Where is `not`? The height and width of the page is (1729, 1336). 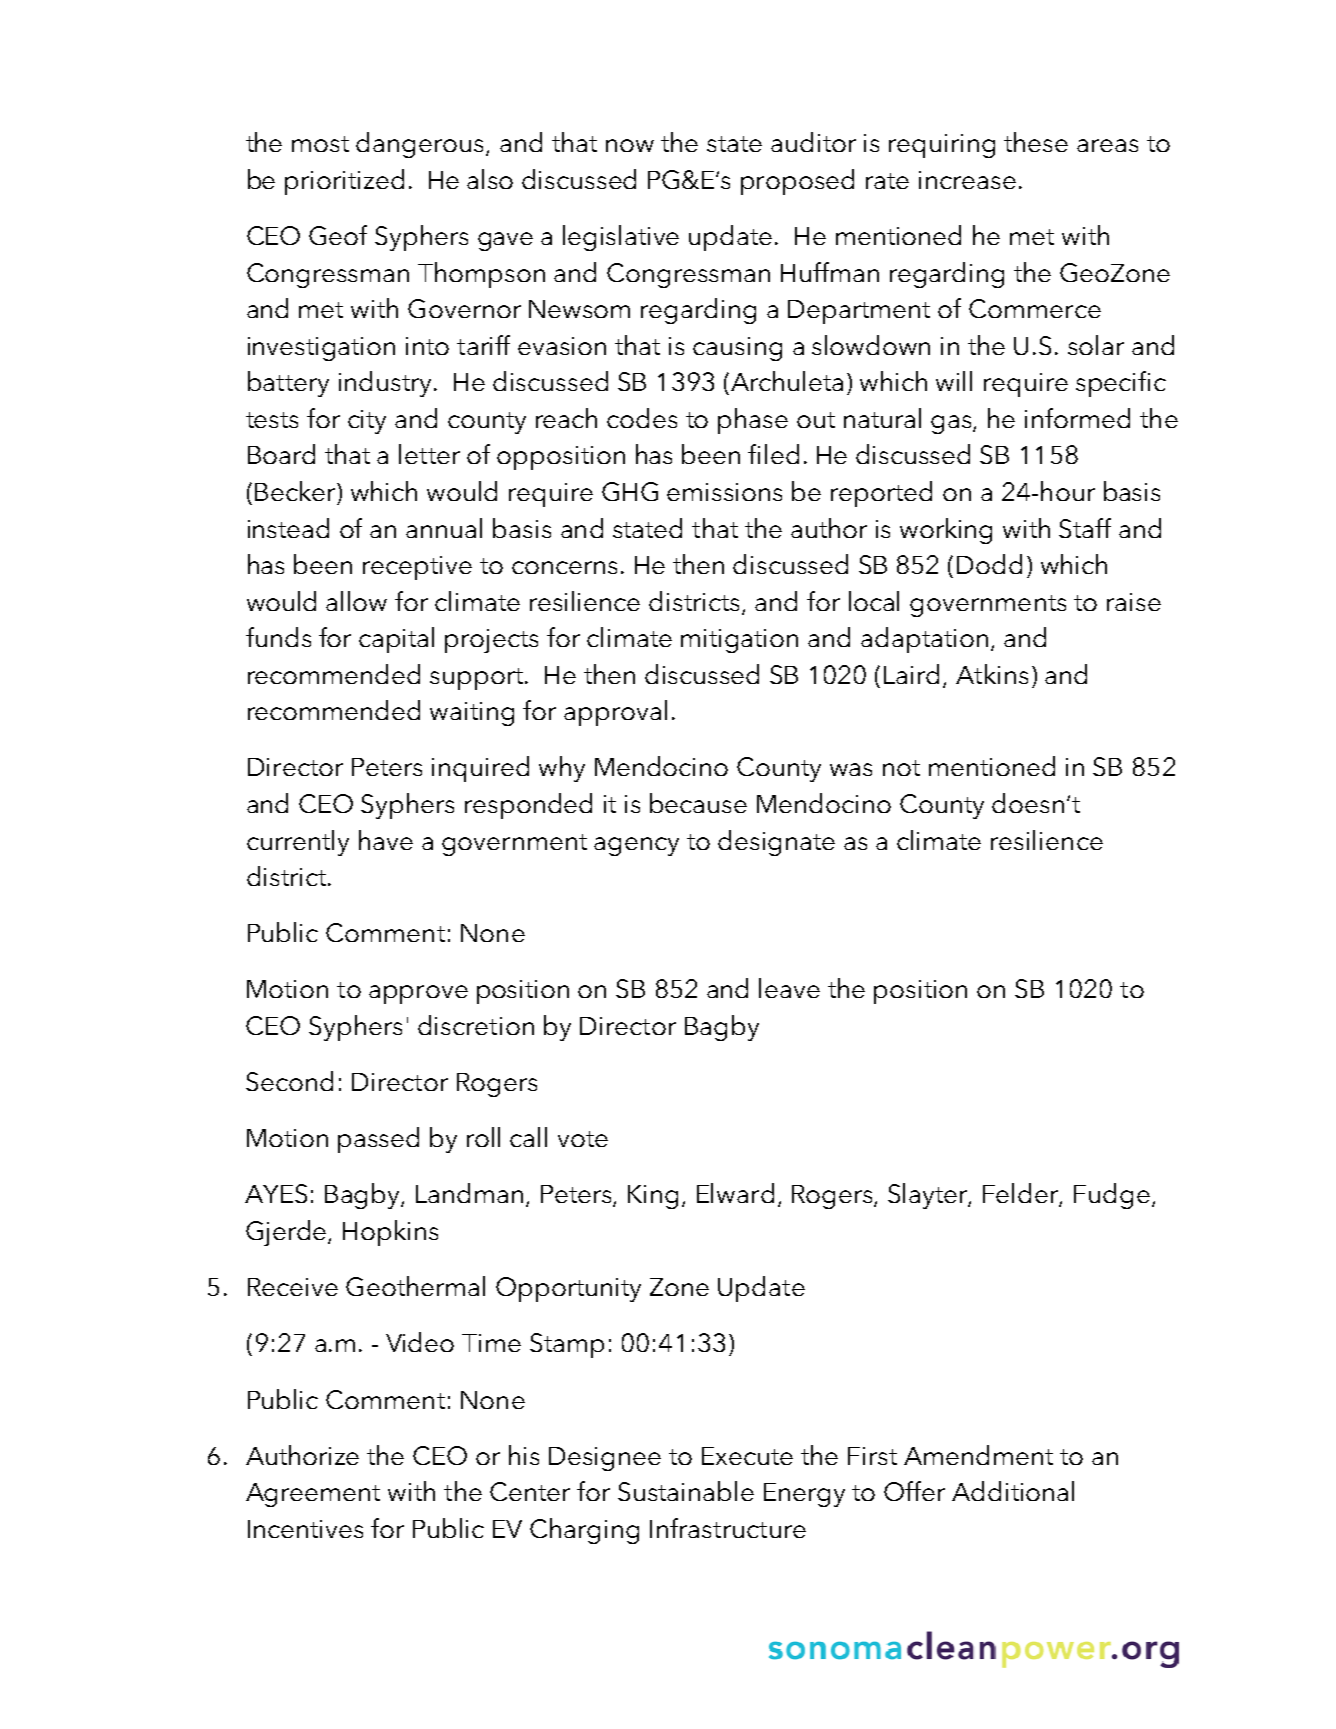
not is located at coordinates (901, 768).
